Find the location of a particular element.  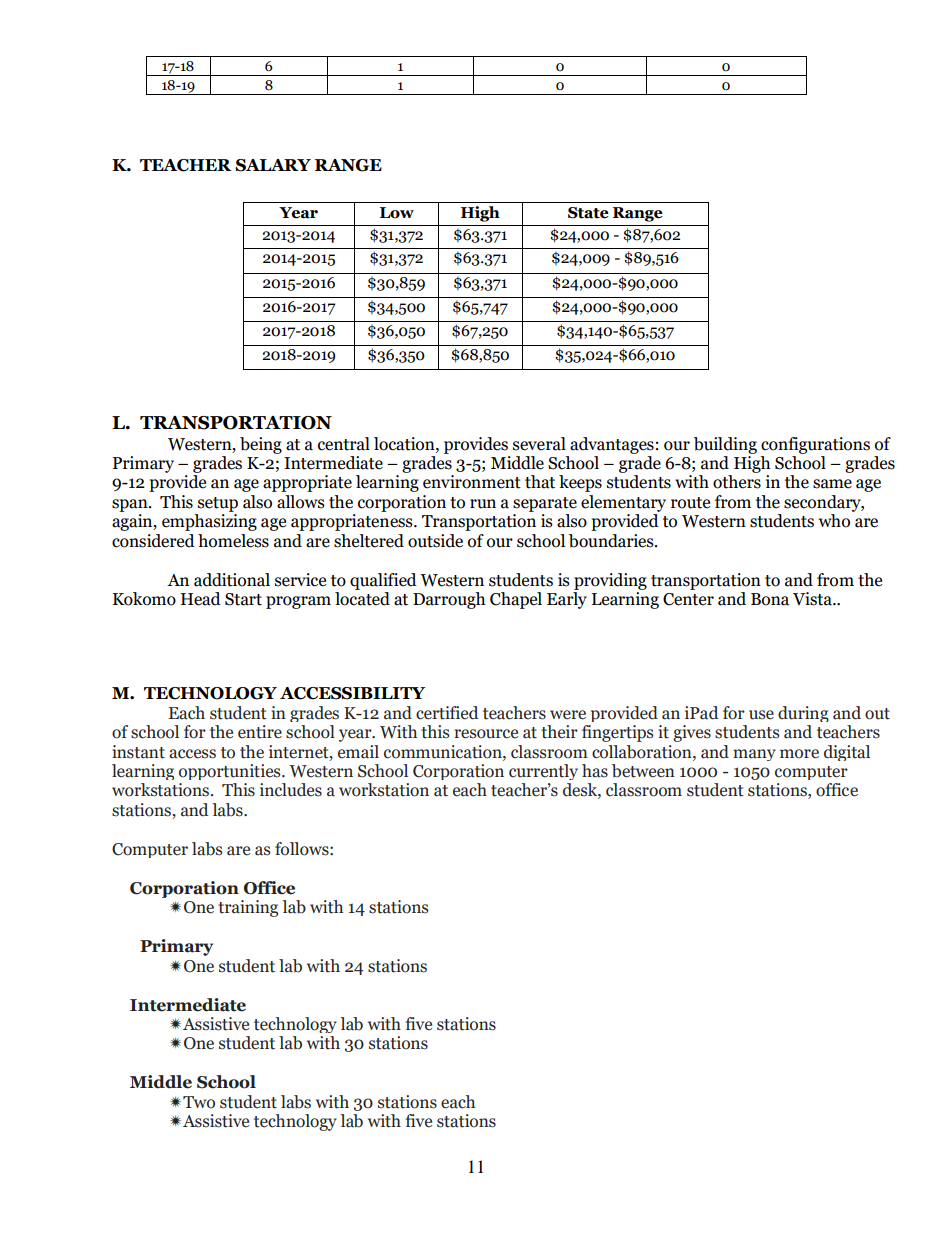

several is located at coordinates (539, 444).
